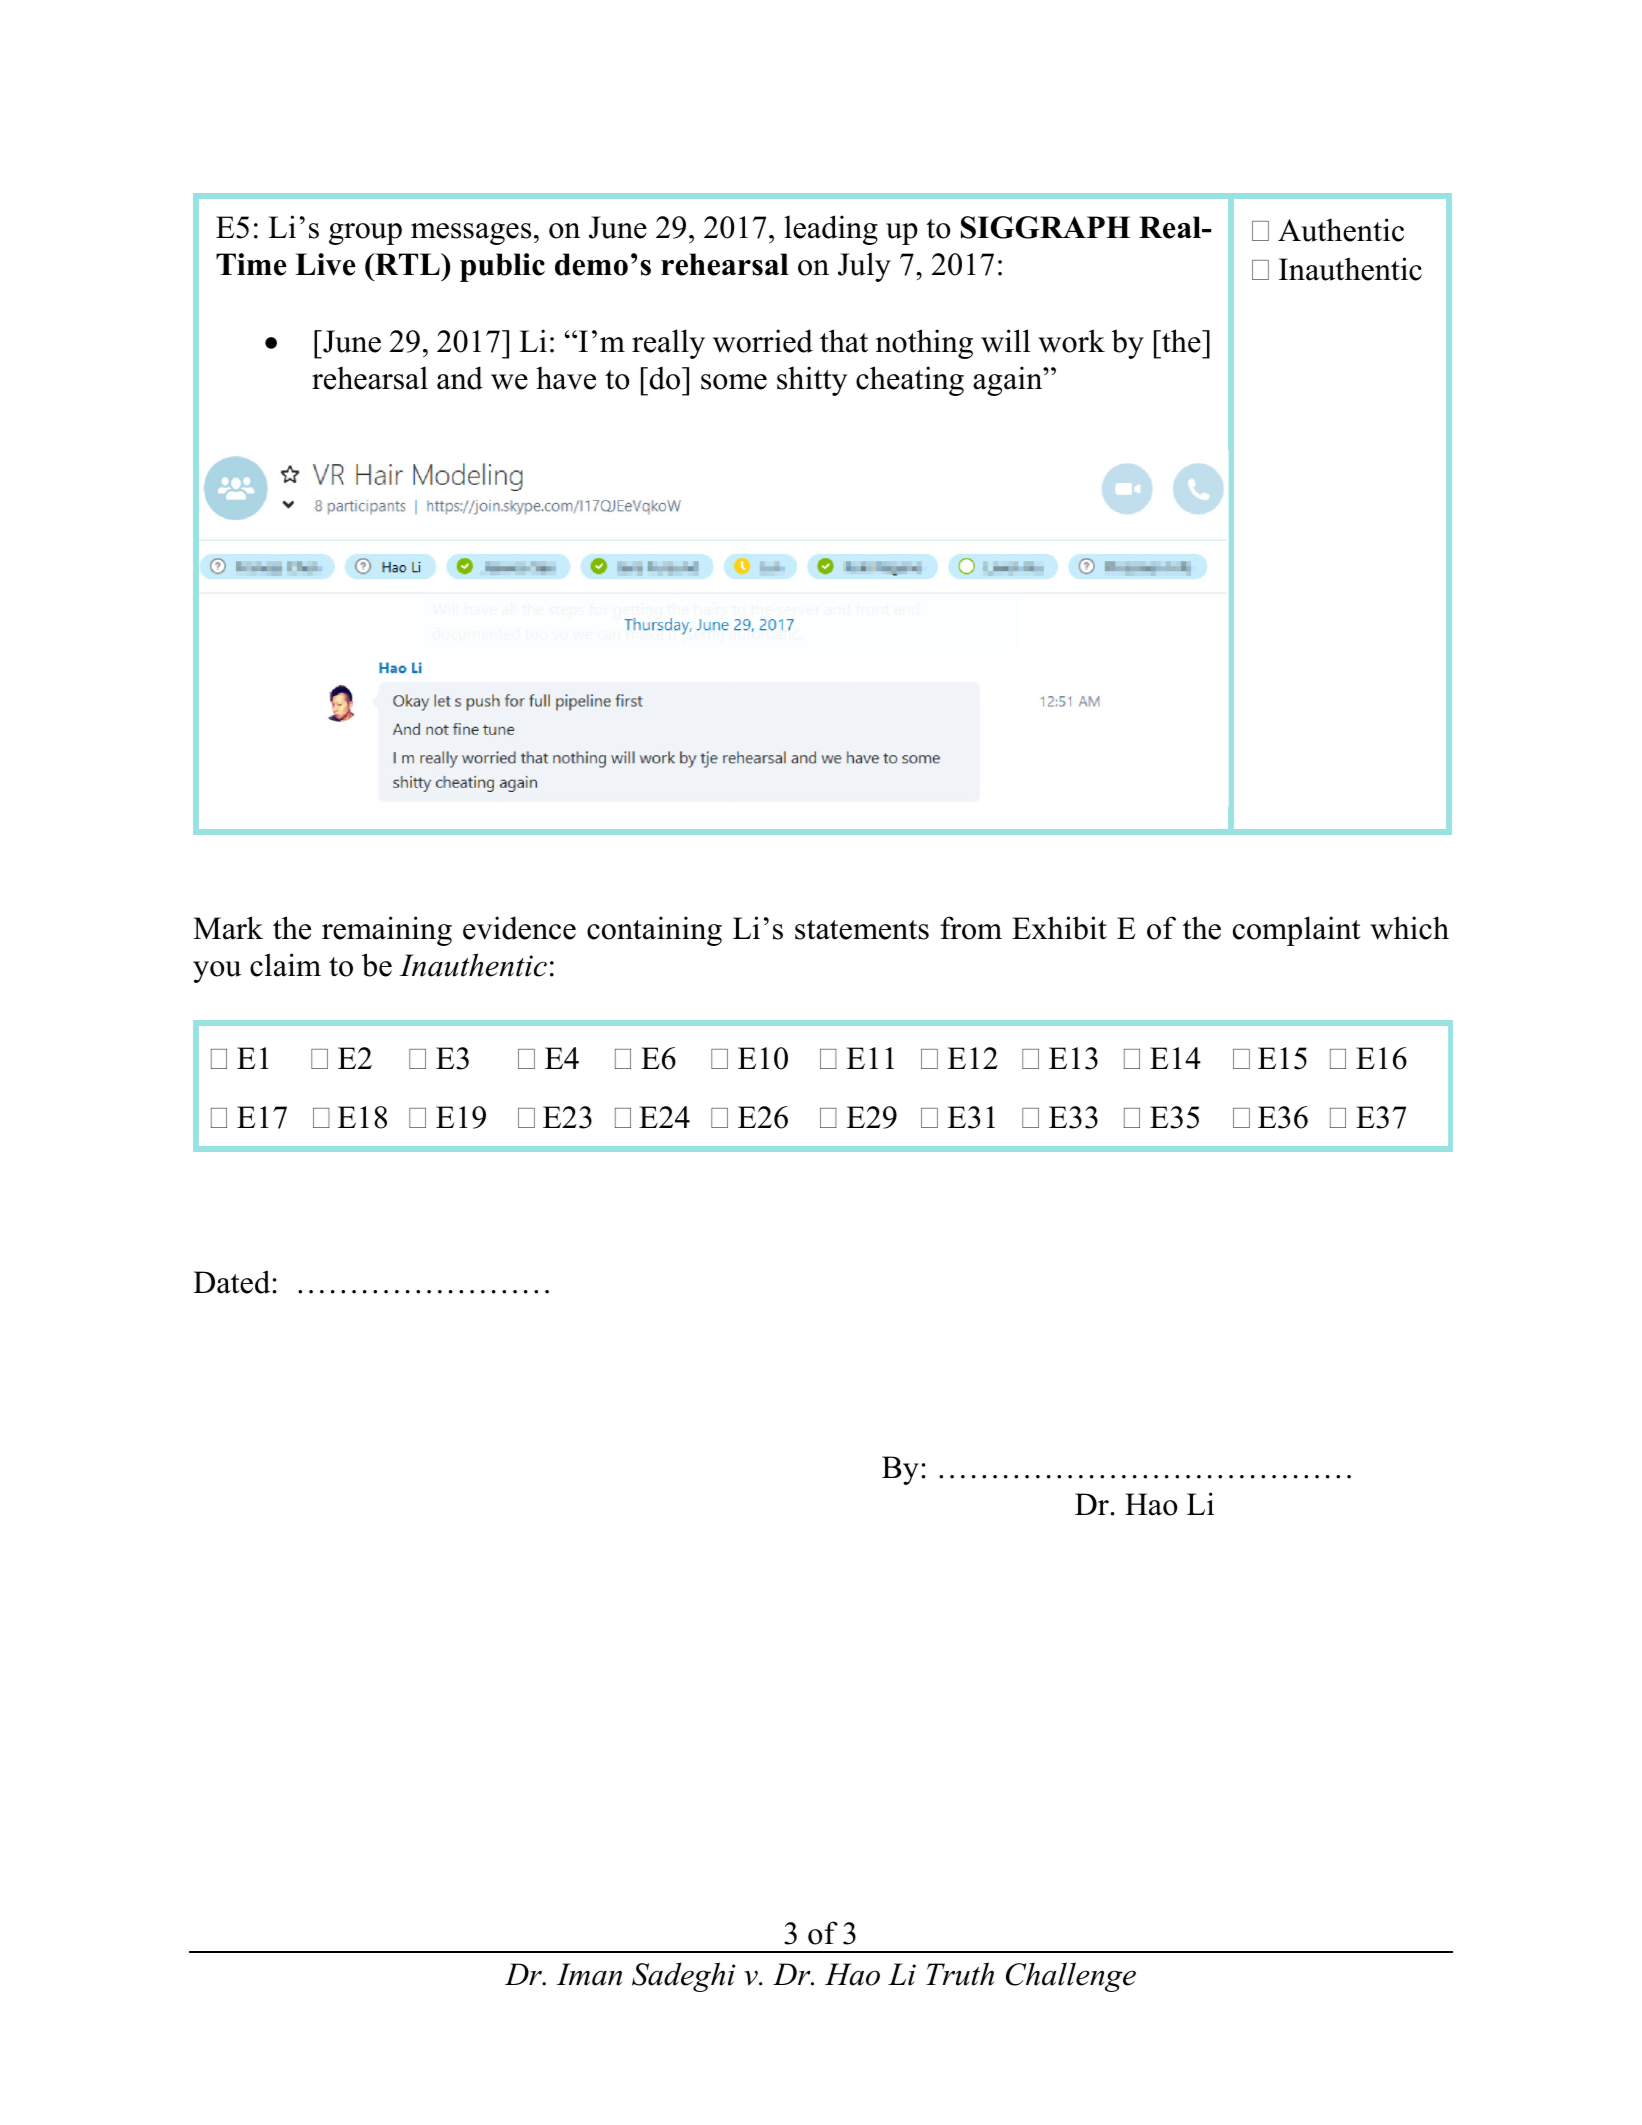 The width and height of the screenshot is (1642, 2125). Describe the element at coordinates (1297, 931) in the screenshot. I see `complaint` at that location.
